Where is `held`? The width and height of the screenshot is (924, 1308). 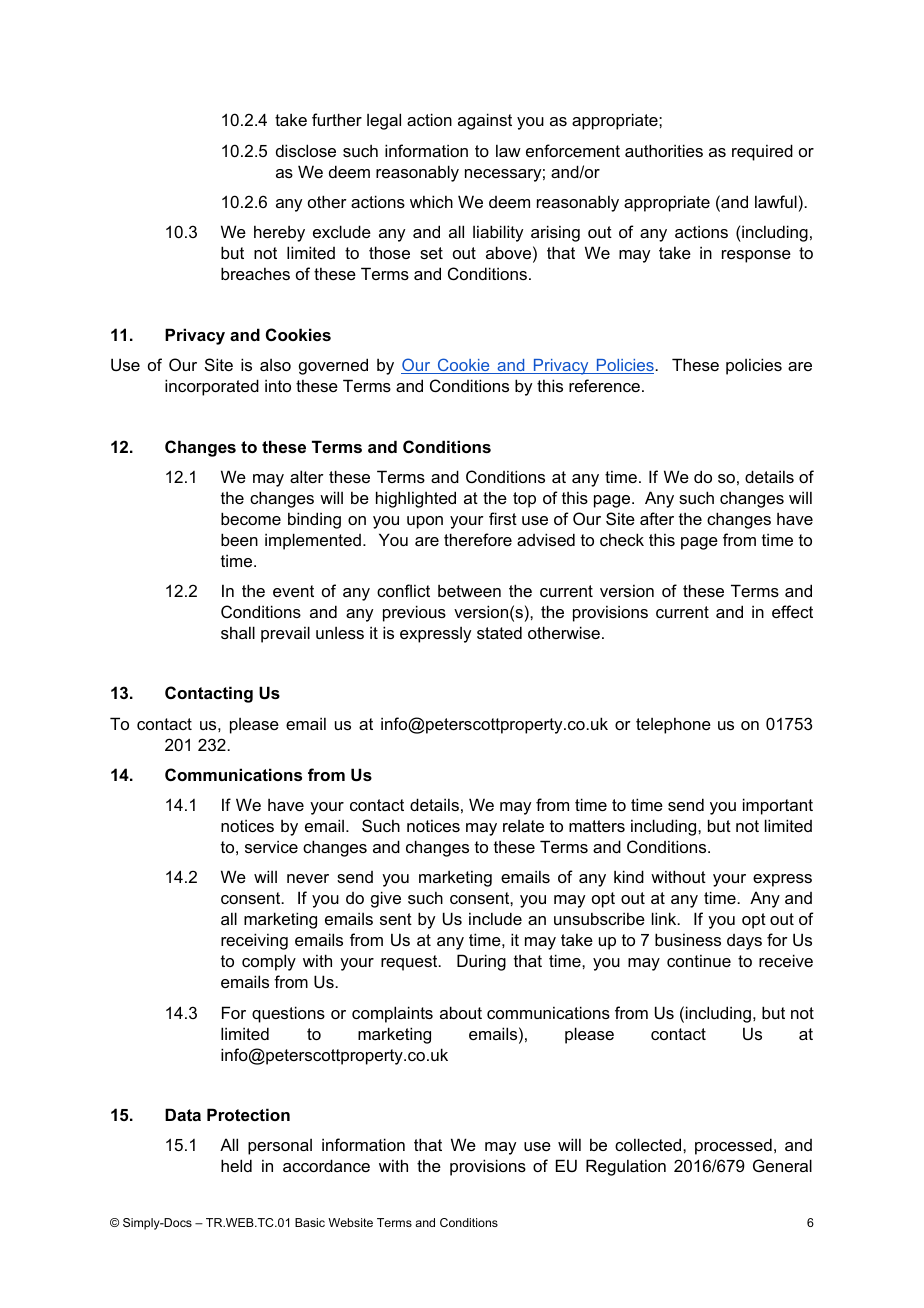 held is located at coordinates (236, 1165).
